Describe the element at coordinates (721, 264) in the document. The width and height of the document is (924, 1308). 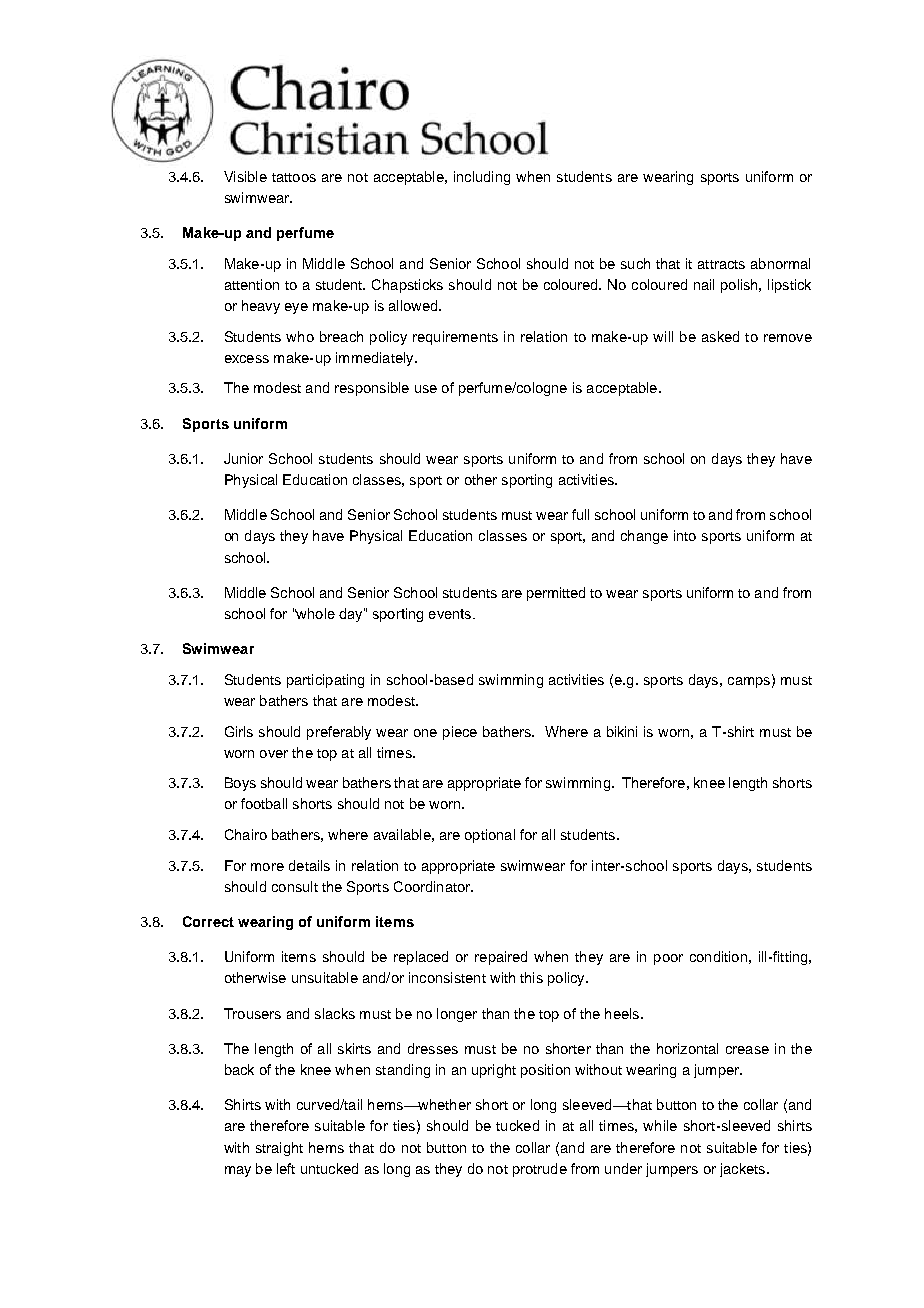
I see `attracts` at that location.
